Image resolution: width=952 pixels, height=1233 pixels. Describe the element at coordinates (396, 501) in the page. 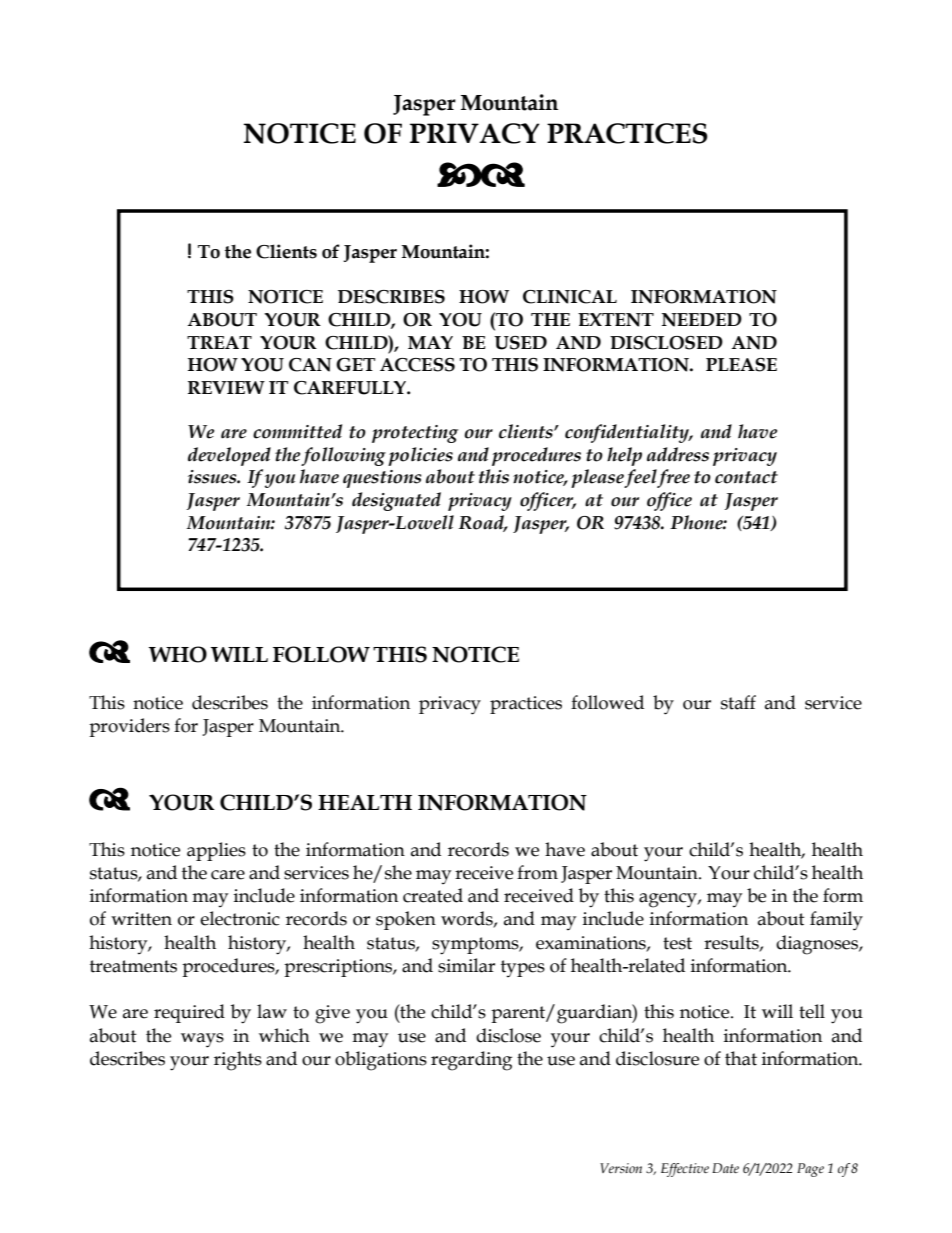

I see `designated` at that location.
